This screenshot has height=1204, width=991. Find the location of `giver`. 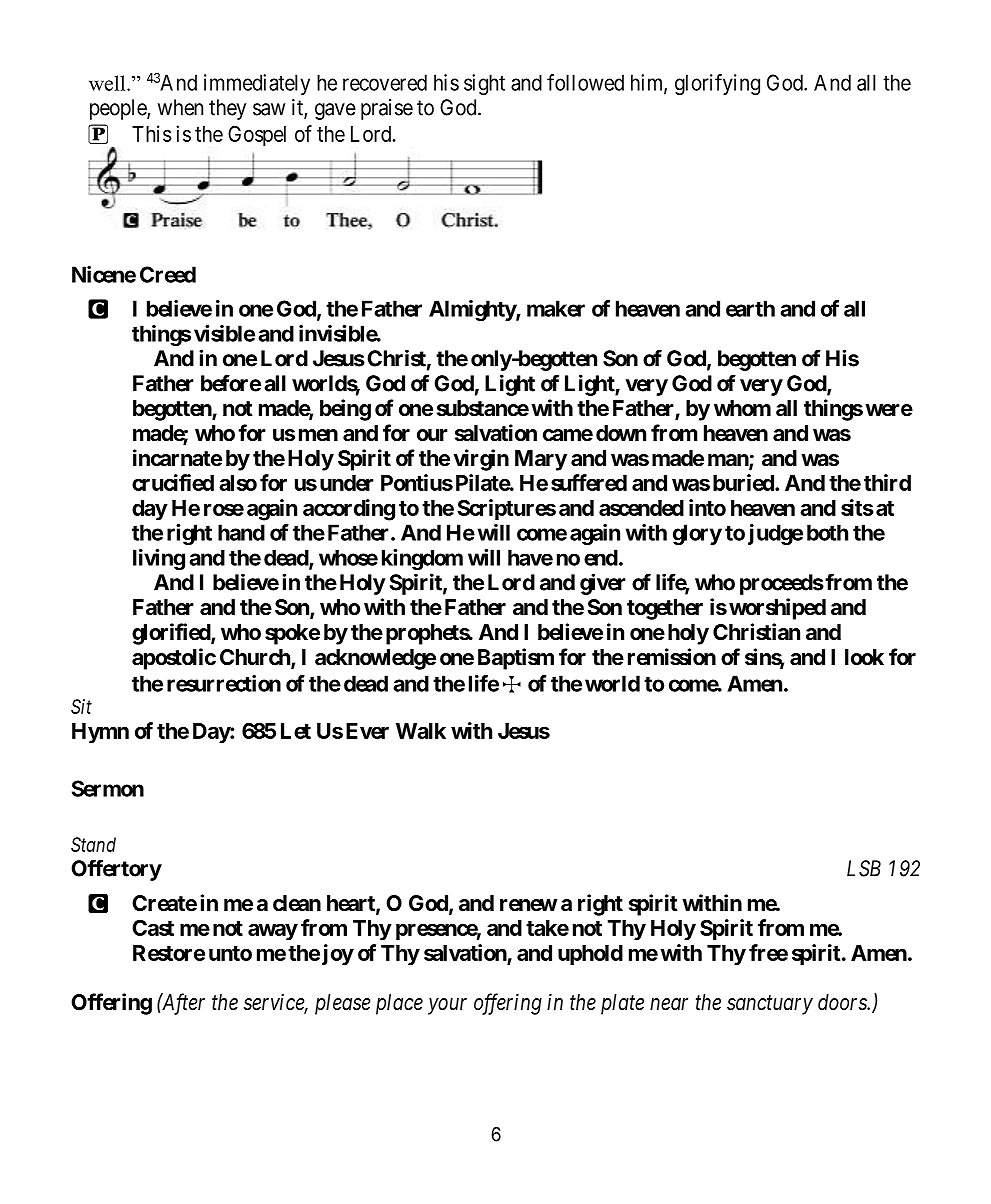

giver is located at coordinates (603, 584).
